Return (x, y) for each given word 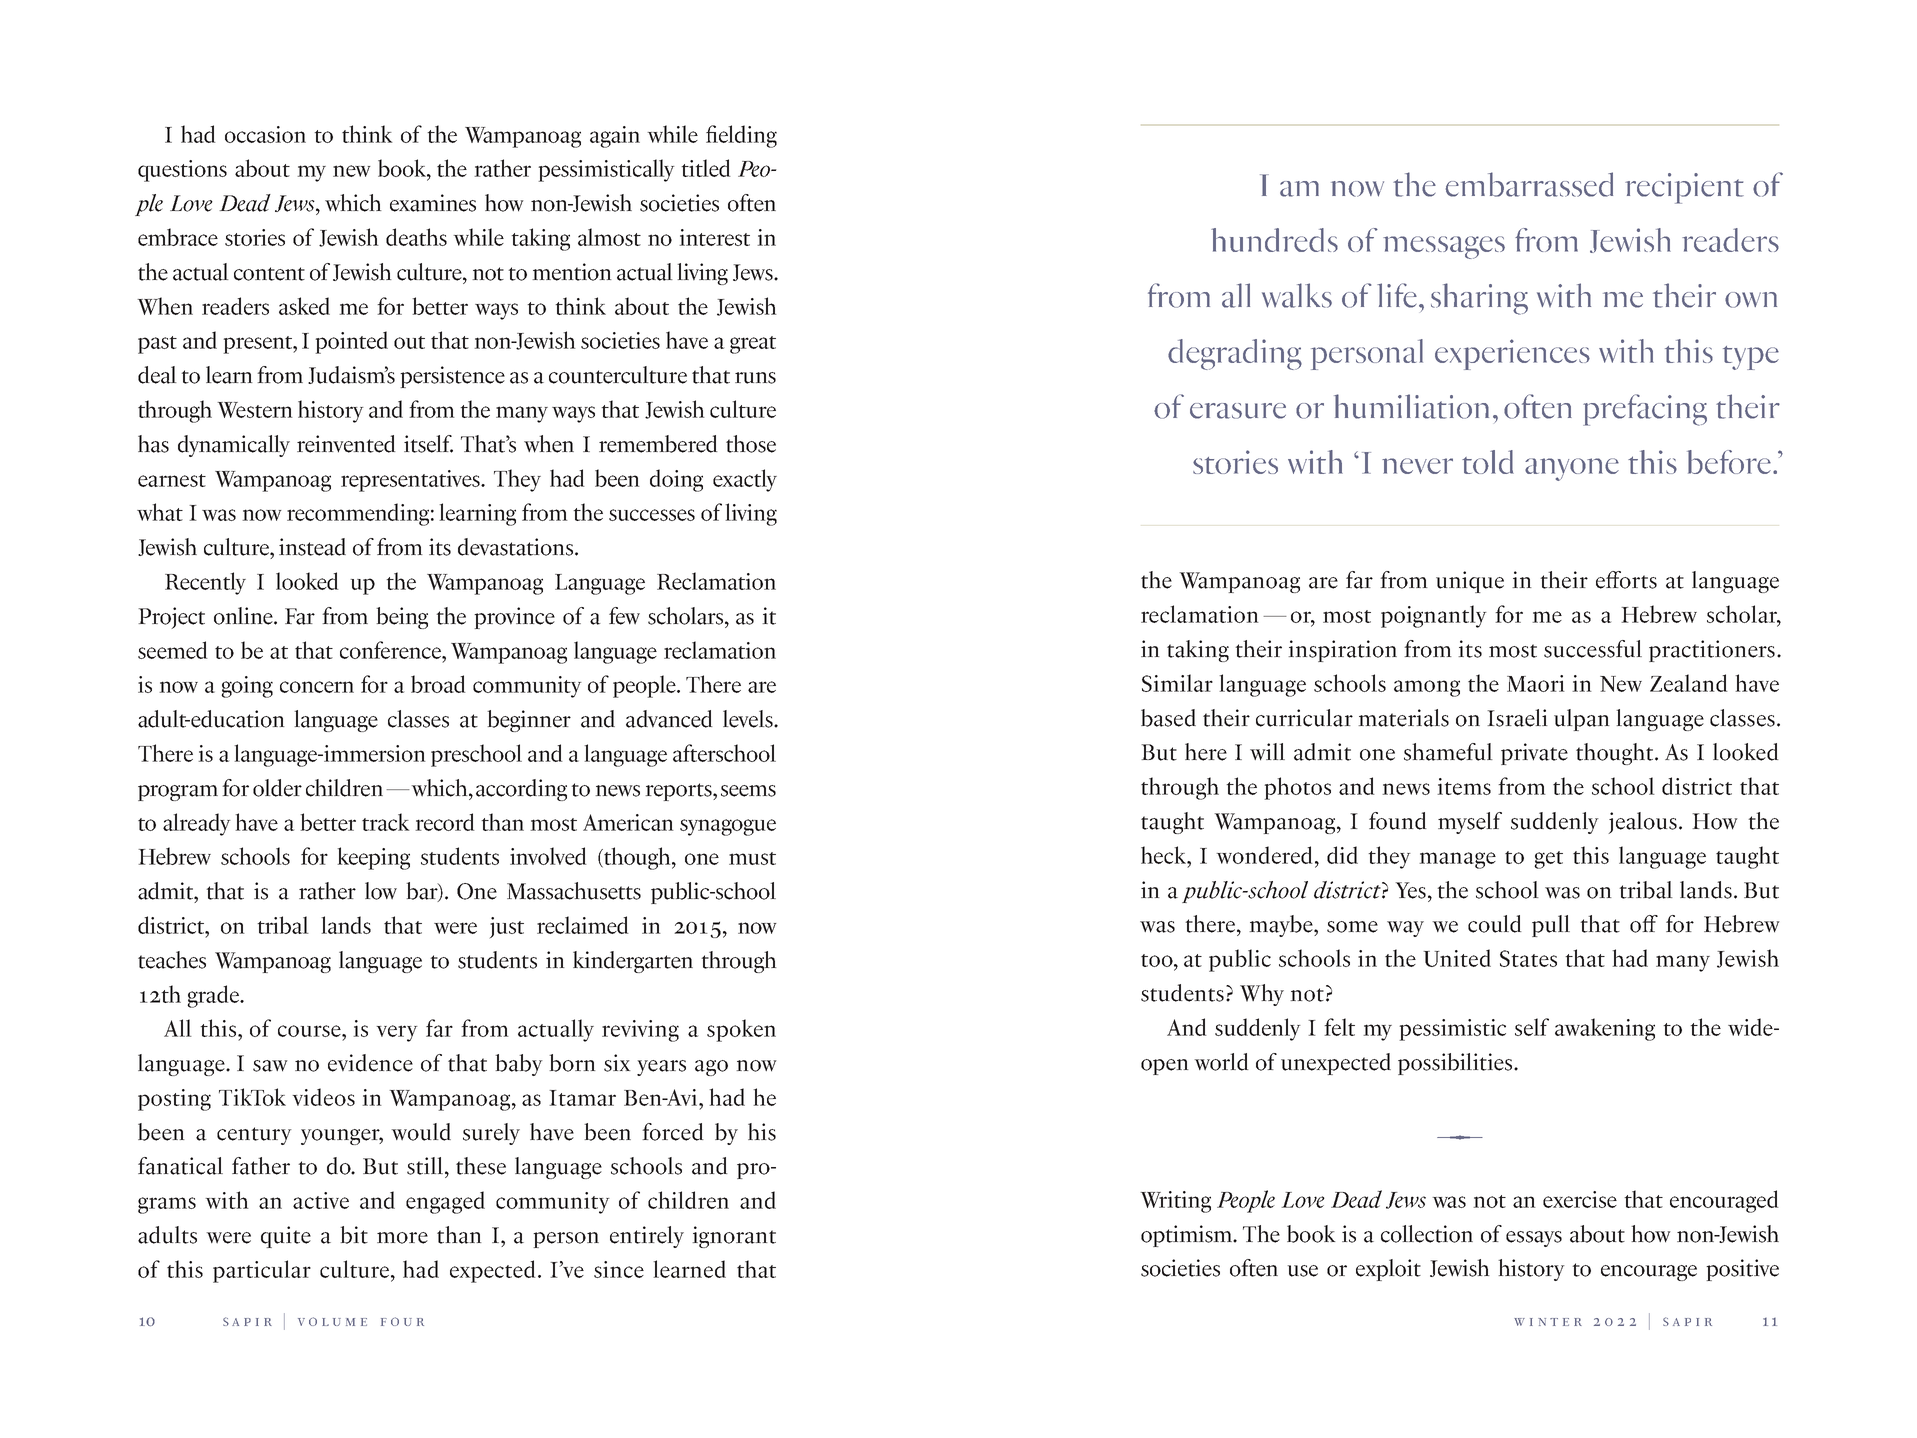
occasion (265, 134)
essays (1534, 1239)
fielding (741, 136)
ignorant (734, 1237)
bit (354, 1235)
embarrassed (1529, 184)
